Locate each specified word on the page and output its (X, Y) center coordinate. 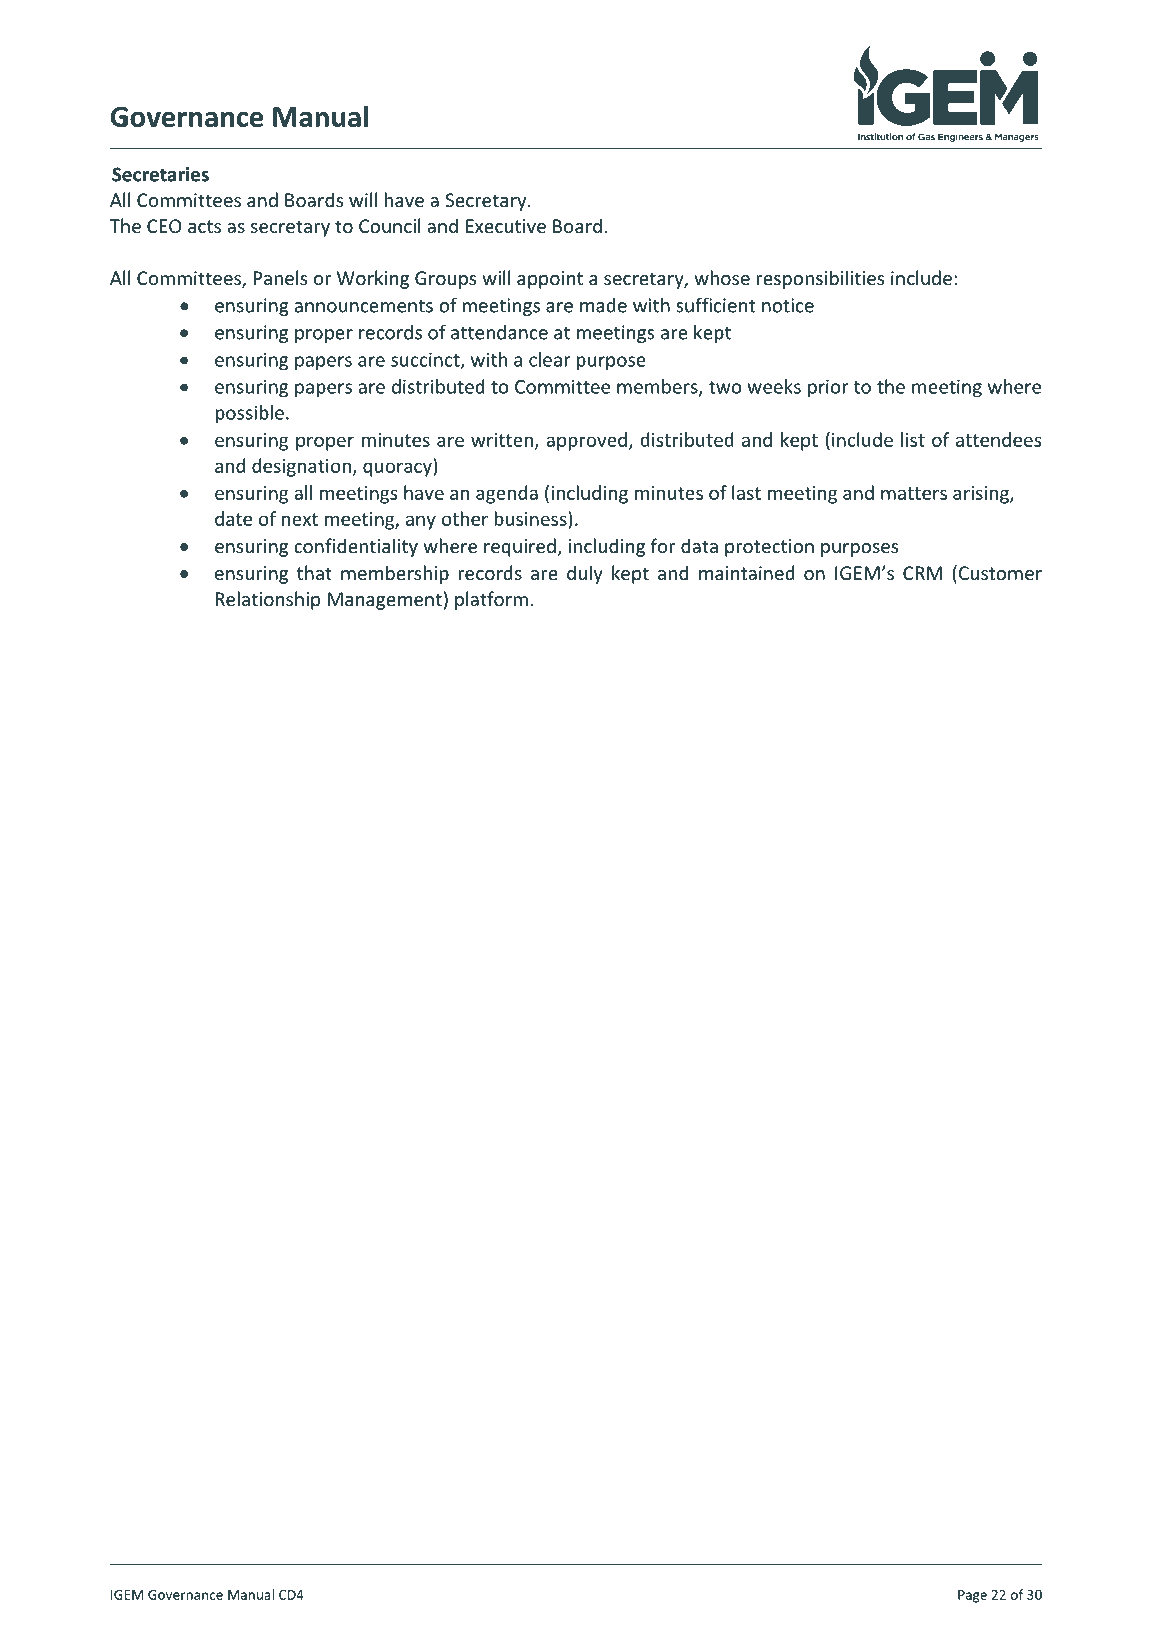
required (520, 547)
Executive (506, 226)
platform (491, 600)
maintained (747, 572)
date (233, 518)
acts (204, 226)
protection (769, 548)
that (314, 572)
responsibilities (820, 279)
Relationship (267, 600)
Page (972, 1596)
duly (585, 574)
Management (385, 601)
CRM (922, 573)
